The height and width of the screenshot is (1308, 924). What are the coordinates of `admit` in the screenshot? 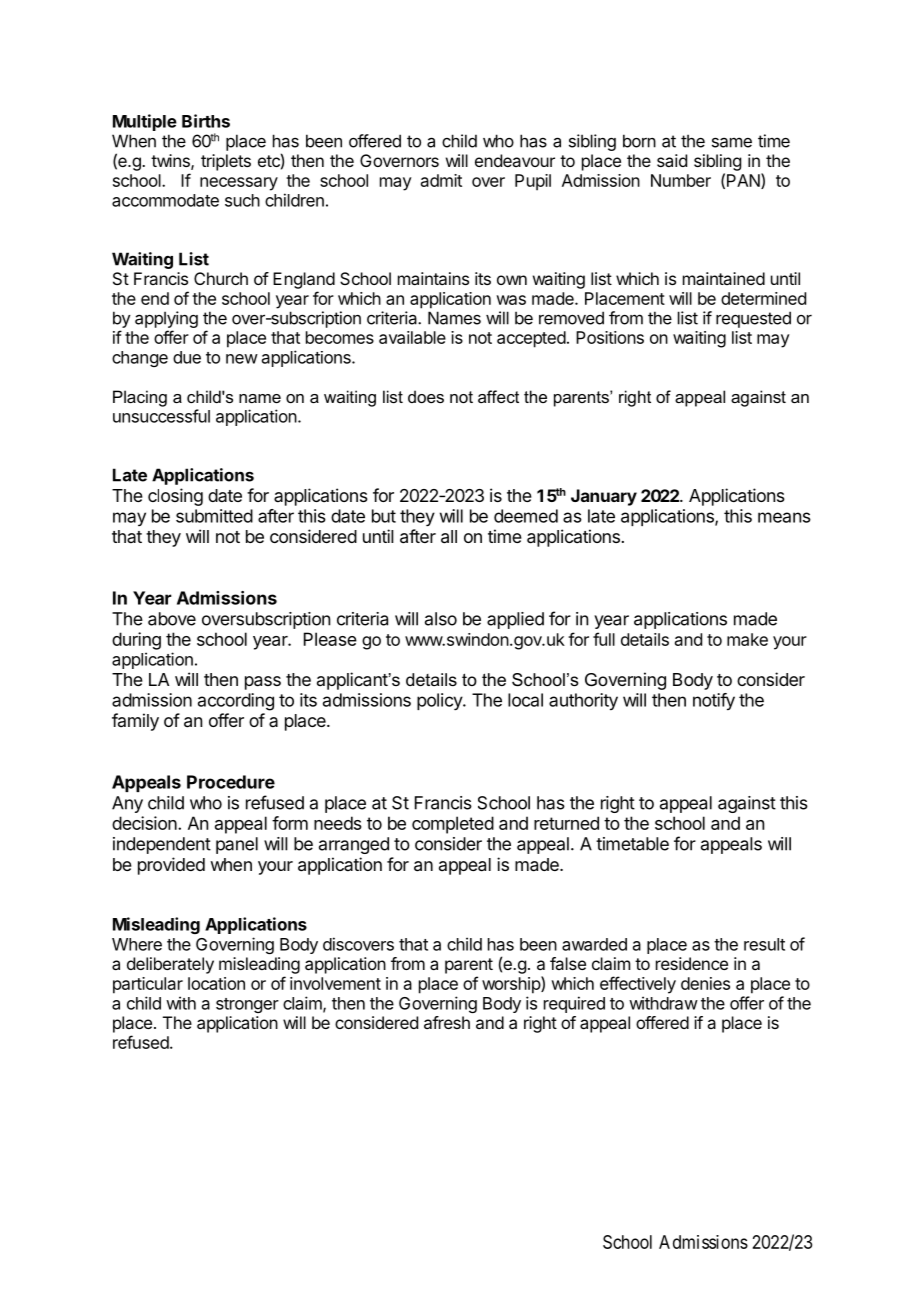 It's located at (441, 180).
